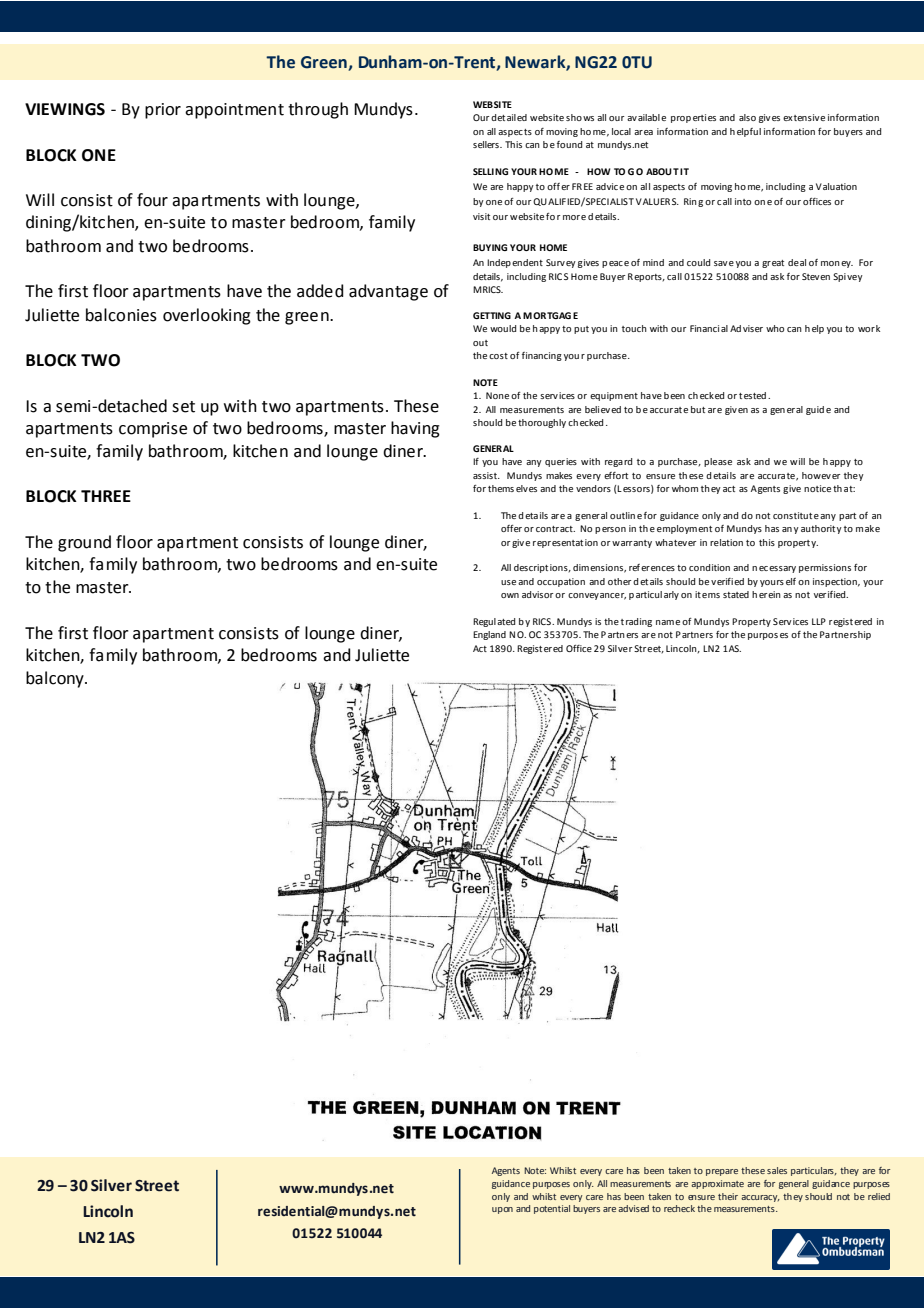 The height and width of the page is (1308, 924). What do you see at coordinates (633, 1208) in the page?
I see `advised` at bounding box center [633, 1208].
